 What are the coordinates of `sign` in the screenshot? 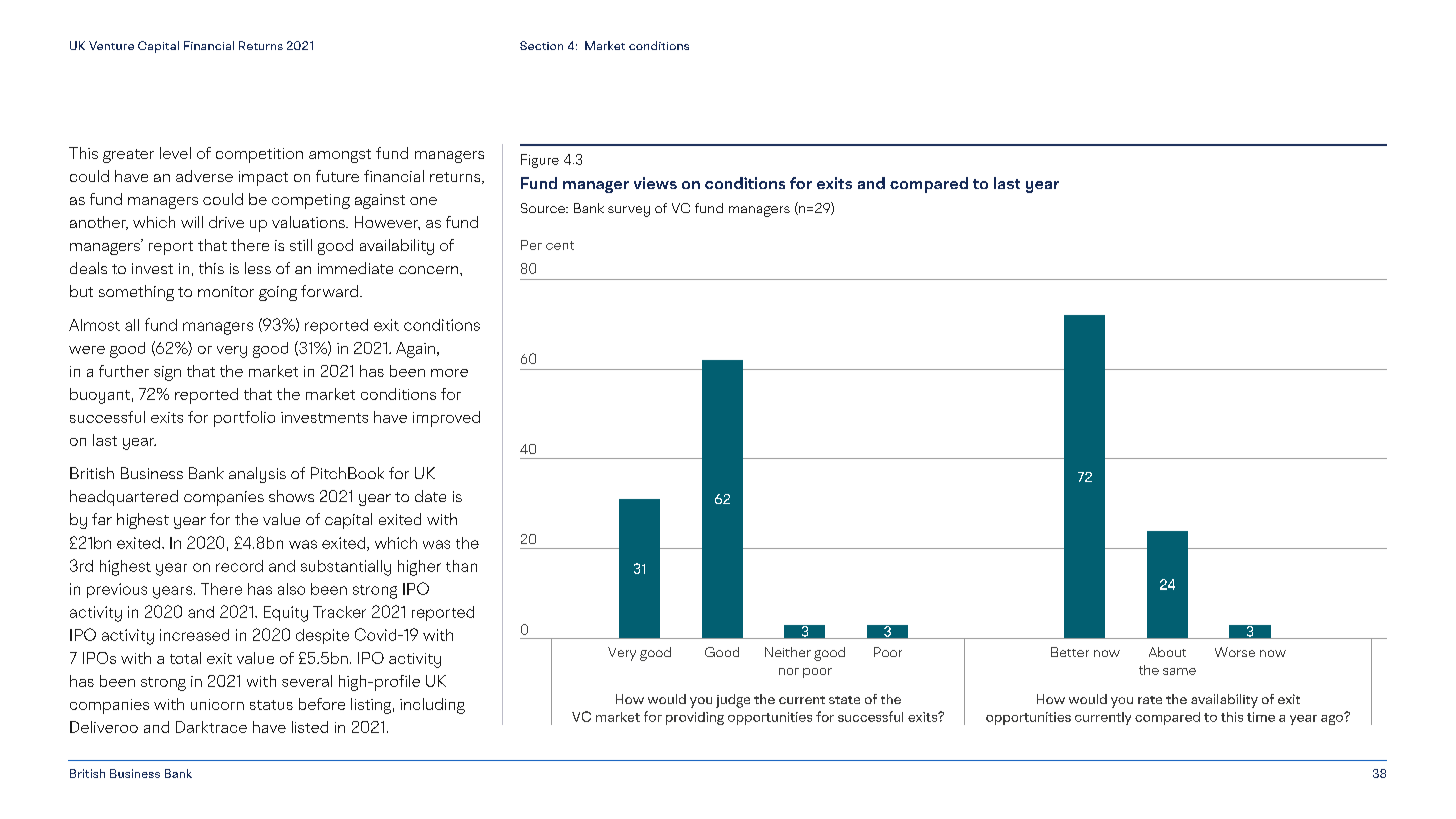 It's located at (167, 373).
